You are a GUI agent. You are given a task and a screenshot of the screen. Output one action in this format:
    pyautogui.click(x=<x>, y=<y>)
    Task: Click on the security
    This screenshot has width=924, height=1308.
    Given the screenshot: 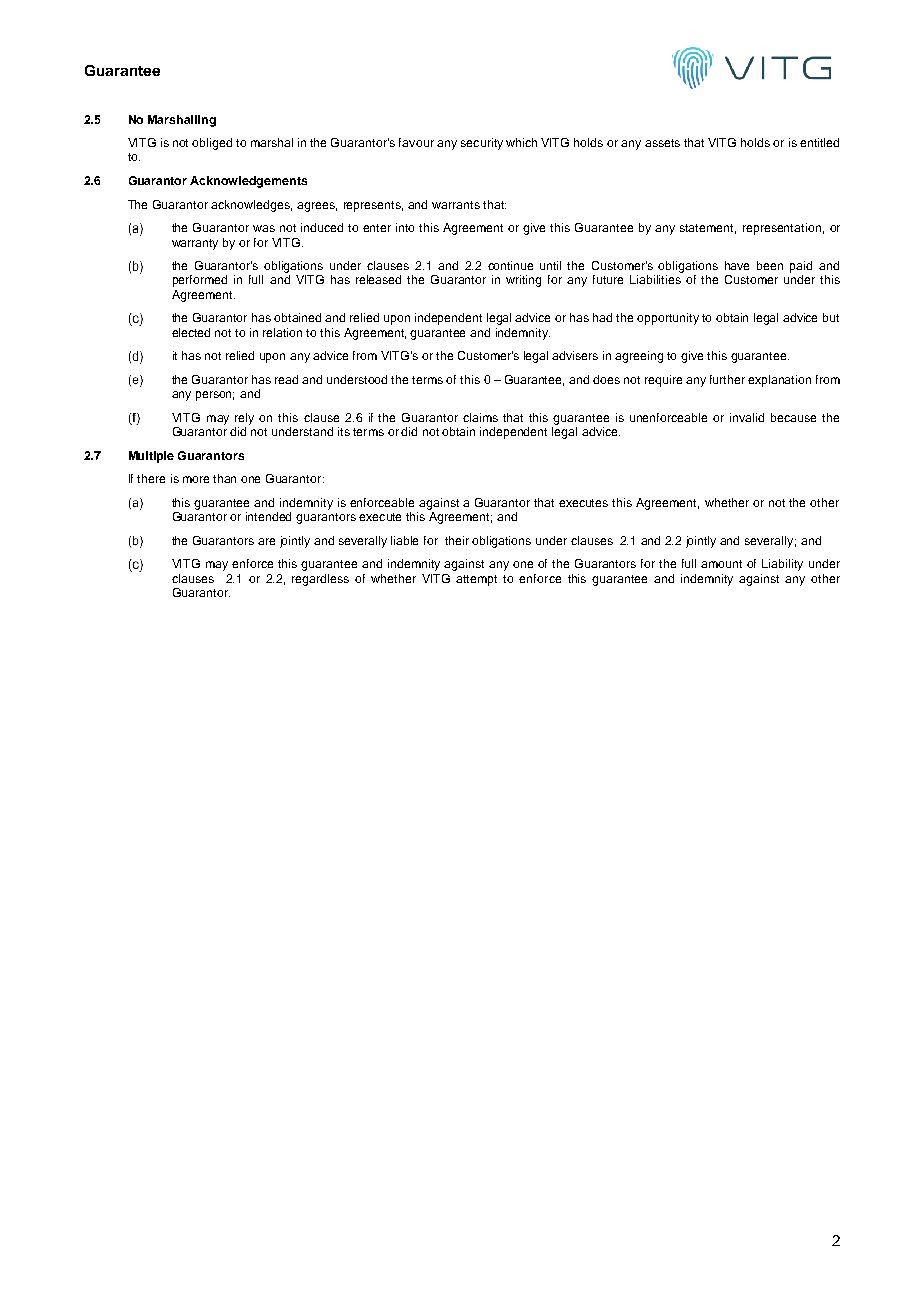 What is the action you would take?
    pyautogui.click(x=482, y=144)
